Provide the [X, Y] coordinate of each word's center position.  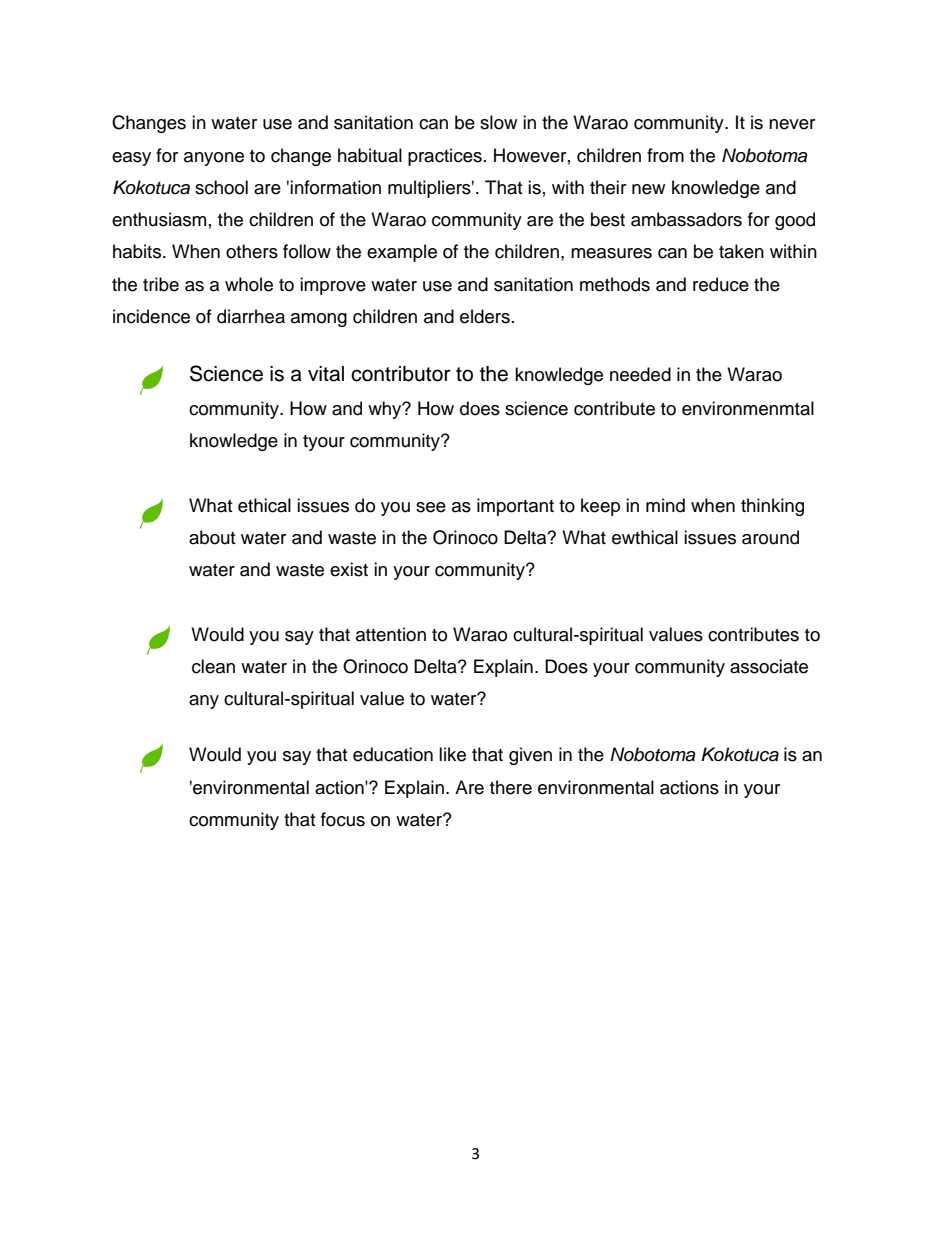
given [530, 756]
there [511, 787]
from [665, 155]
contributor [401, 374]
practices [445, 157]
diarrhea [251, 316]
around [770, 537]
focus [343, 819]
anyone [214, 159]
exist [349, 569]
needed [640, 374]
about [212, 537]
